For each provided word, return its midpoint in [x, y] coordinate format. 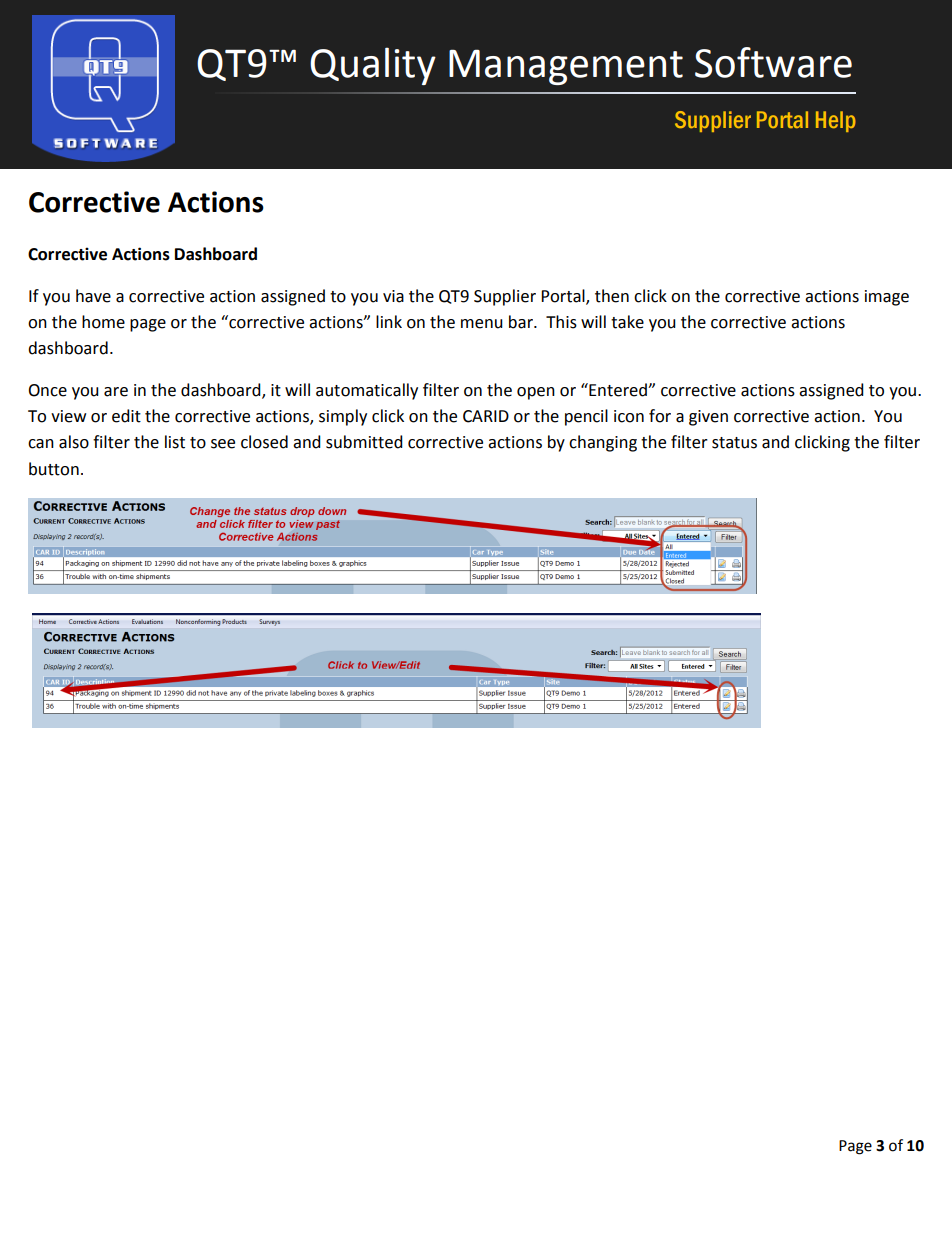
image [887, 298]
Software [773, 62]
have [93, 296]
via [393, 296]
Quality [373, 66]
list [175, 442]
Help [836, 121]
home [103, 322]
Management [566, 67]
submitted [364, 442]
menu [482, 324]
